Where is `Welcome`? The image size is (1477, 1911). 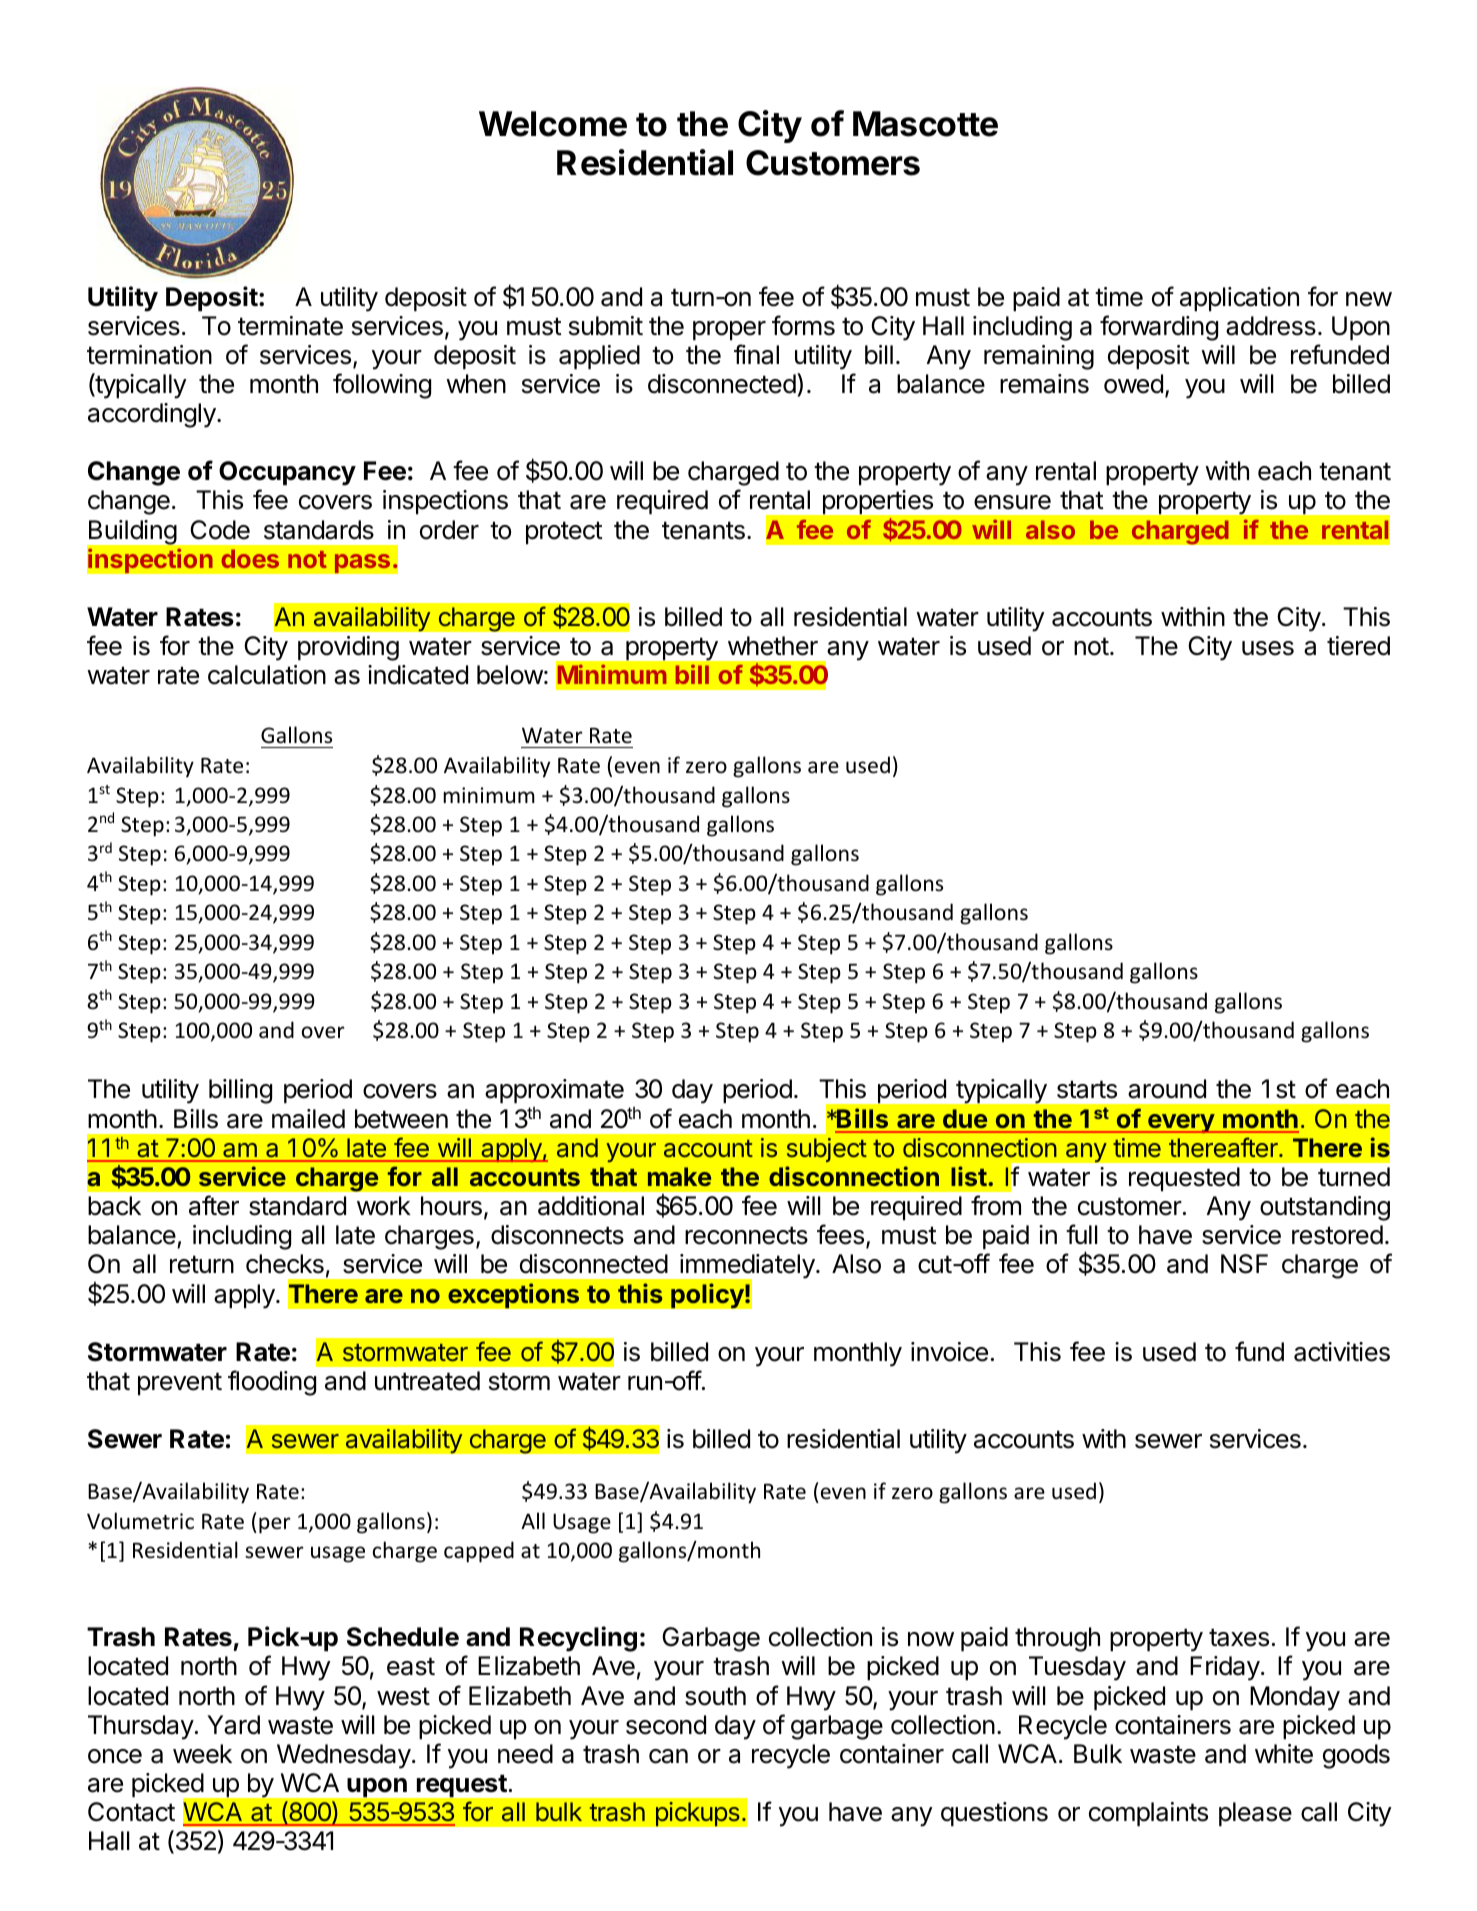 Welcome is located at coordinates (553, 124).
